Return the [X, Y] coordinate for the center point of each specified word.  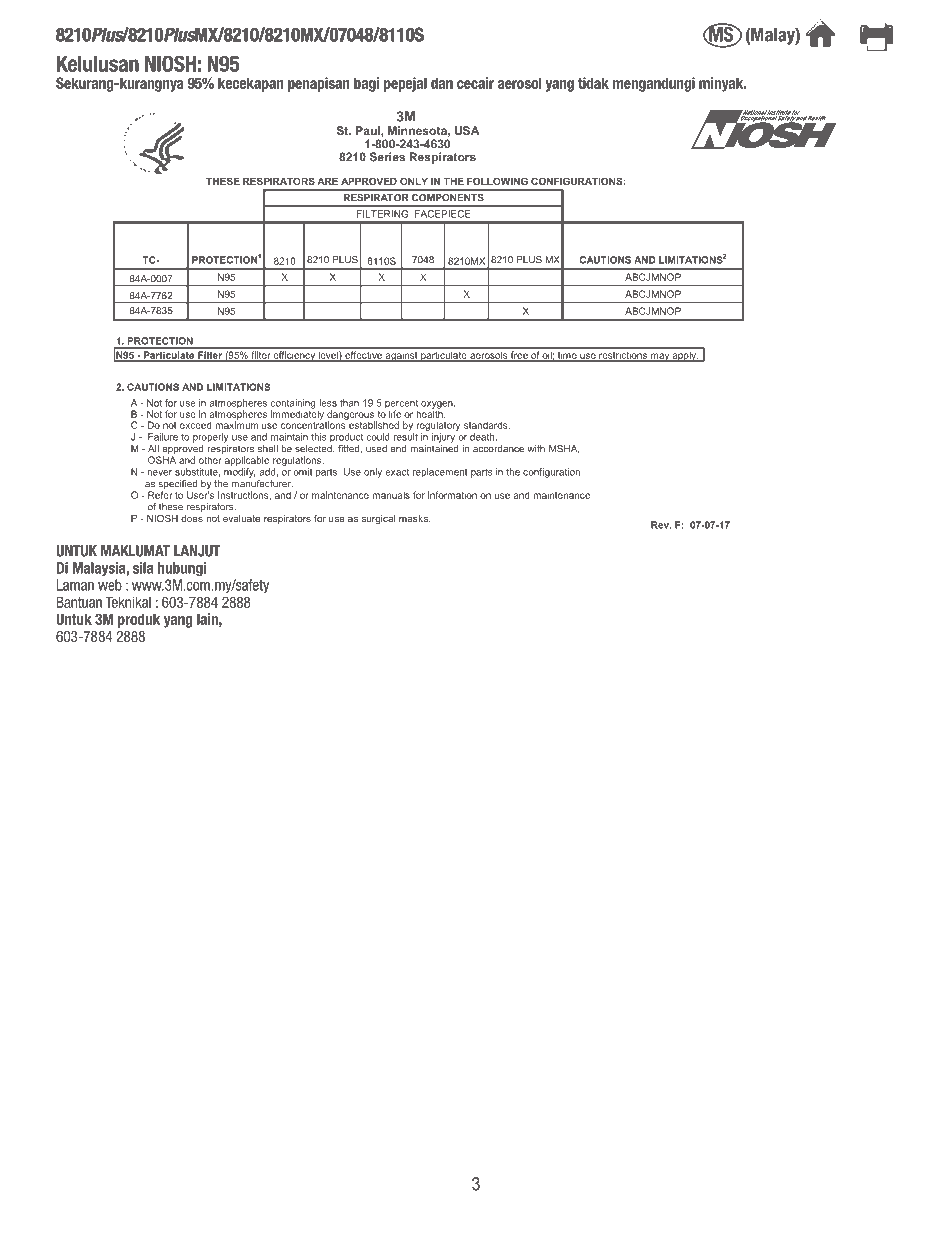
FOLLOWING [497, 181]
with [536, 449]
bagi [366, 84]
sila [143, 568]
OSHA [162, 460]
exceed [196, 425]
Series [387, 157]
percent [401, 405]
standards [487, 425]
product [346, 437]
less [328, 403]
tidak [593, 83]
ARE [327, 181]
